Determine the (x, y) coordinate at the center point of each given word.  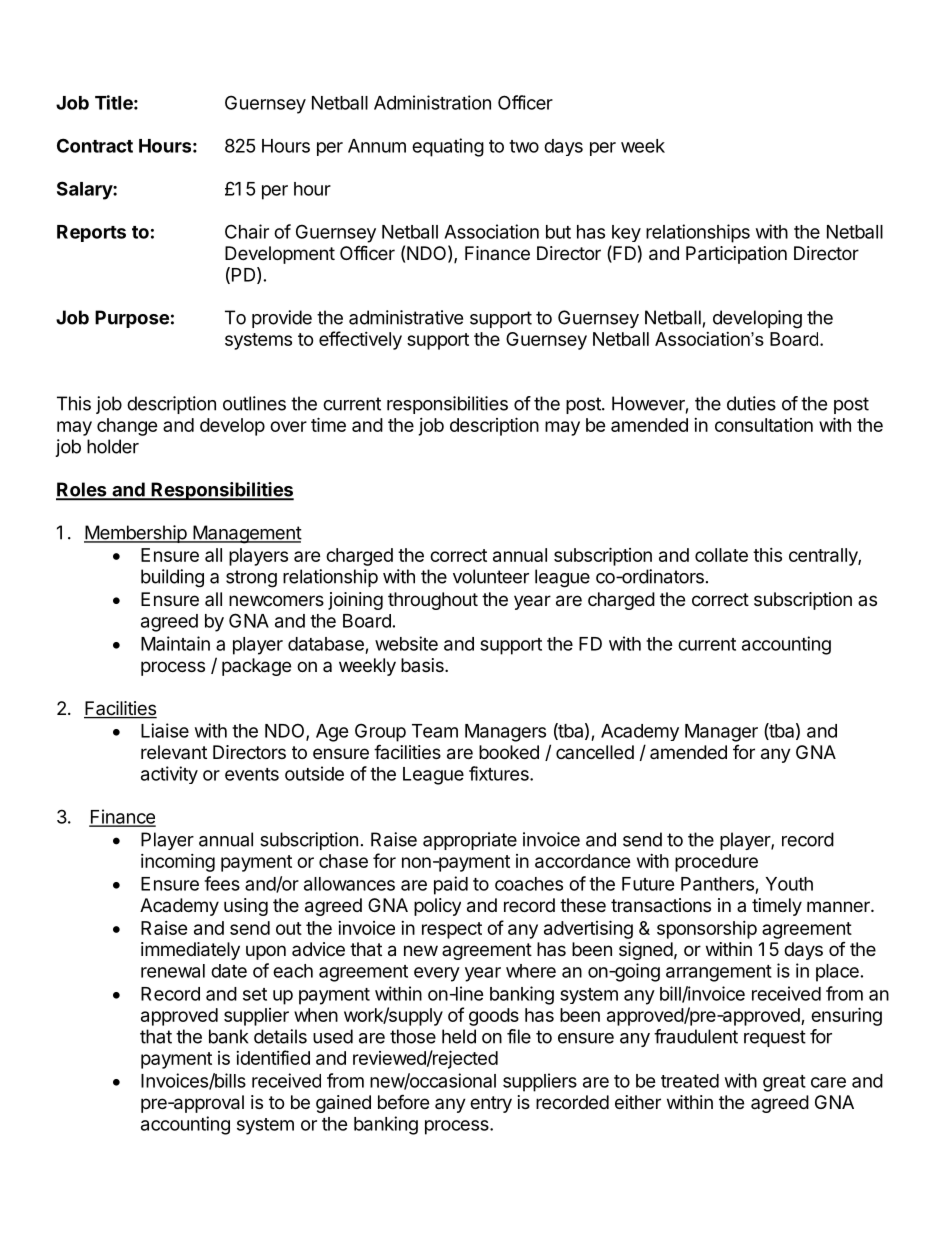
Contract (95, 145)
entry (491, 1104)
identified (273, 1057)
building (172, 578)
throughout (433, 601)
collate (721, 555)
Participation (736, 255)
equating (448, 147)
